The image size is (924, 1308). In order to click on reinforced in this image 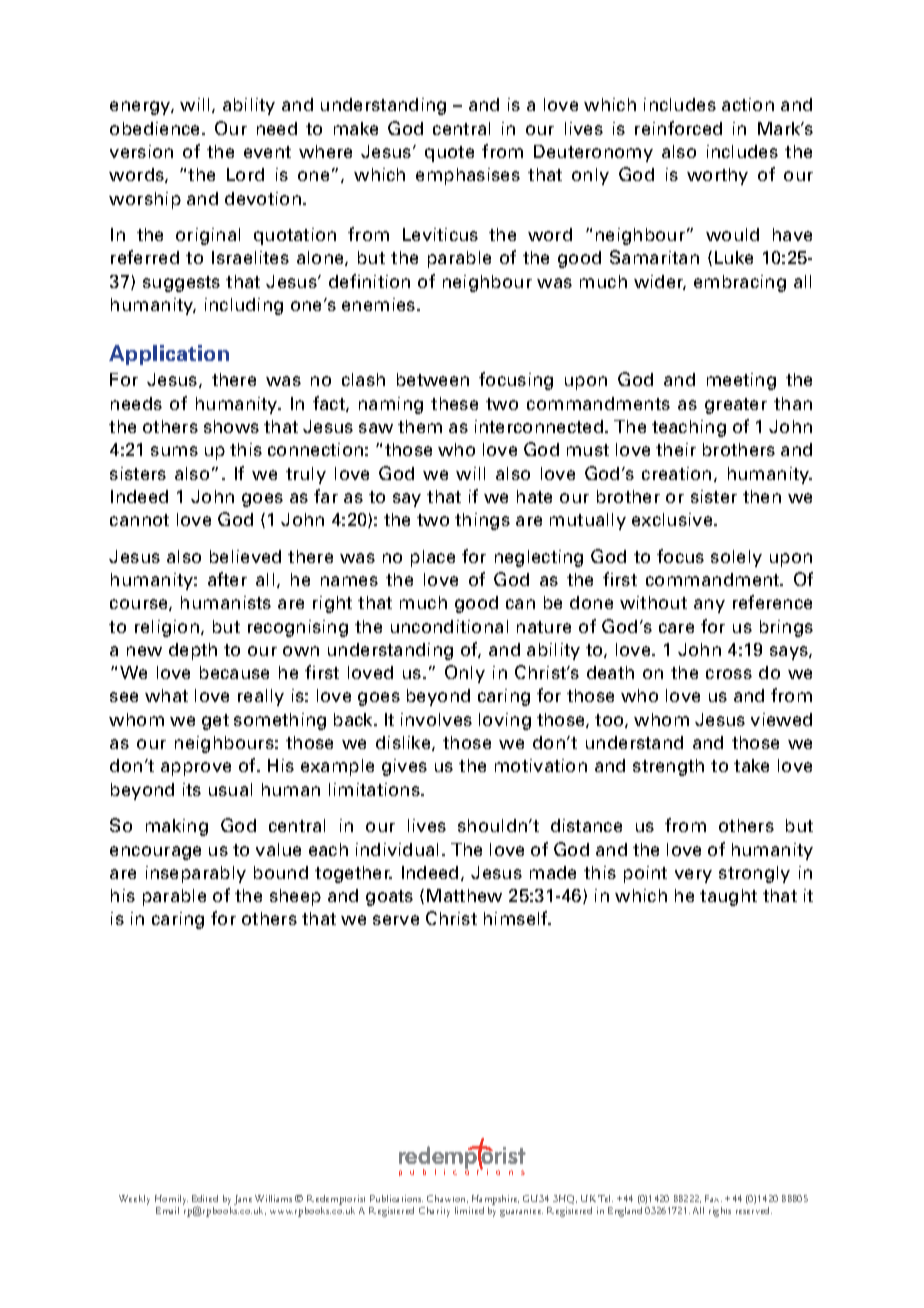, I will do `click(678, 128)`.
